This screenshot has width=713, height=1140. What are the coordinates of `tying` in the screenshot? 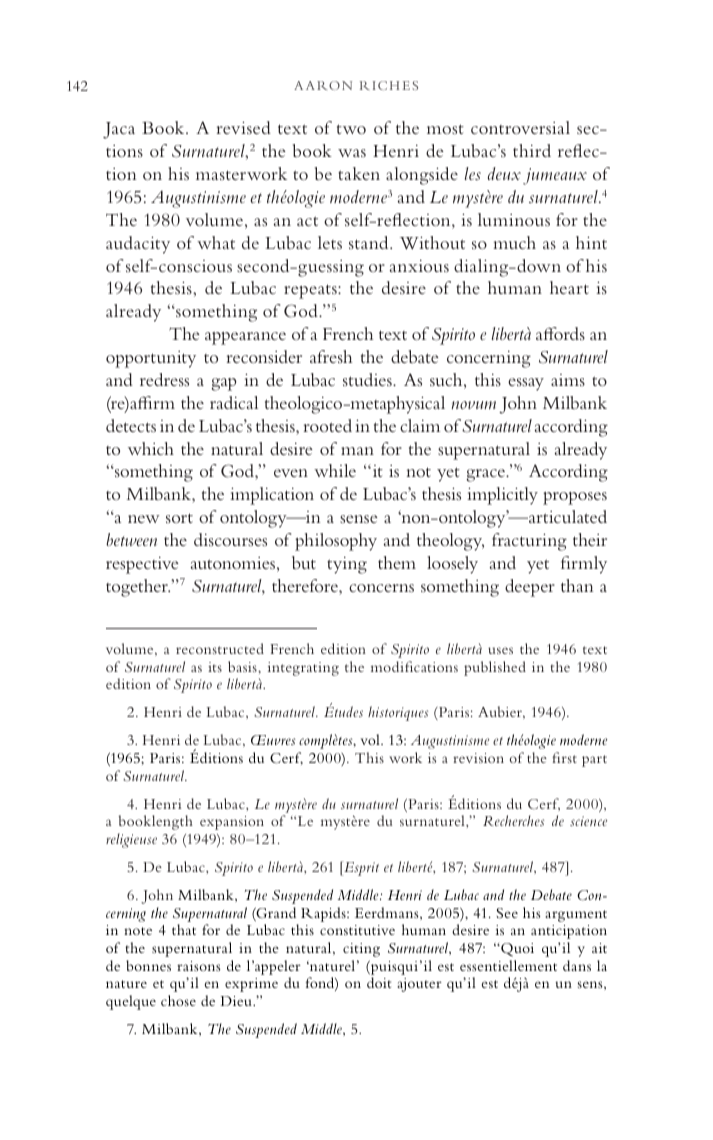 It's located at (347, 565).
